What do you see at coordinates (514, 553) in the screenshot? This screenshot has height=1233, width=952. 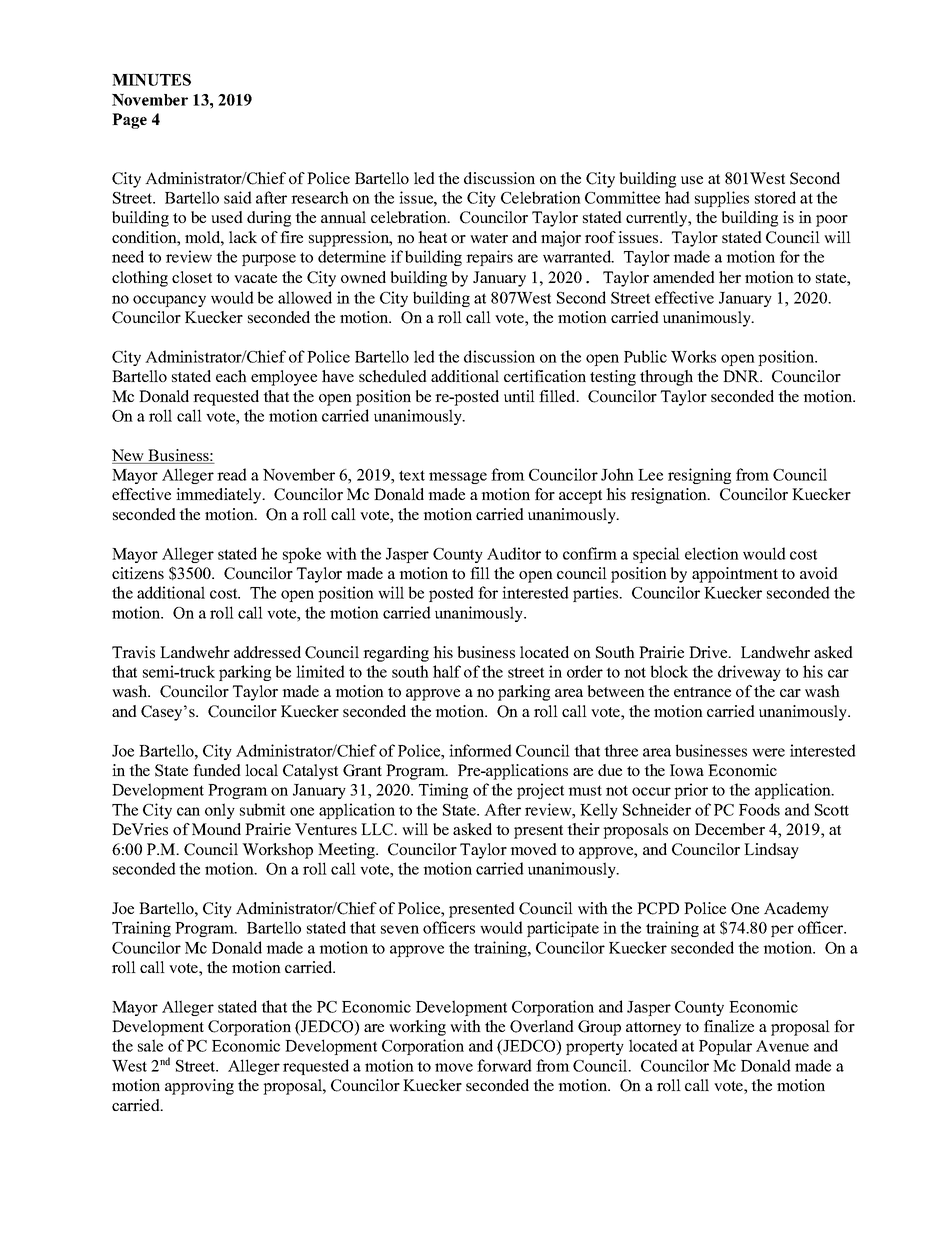 I see `Auditor` at bounding box center [514, 553].
